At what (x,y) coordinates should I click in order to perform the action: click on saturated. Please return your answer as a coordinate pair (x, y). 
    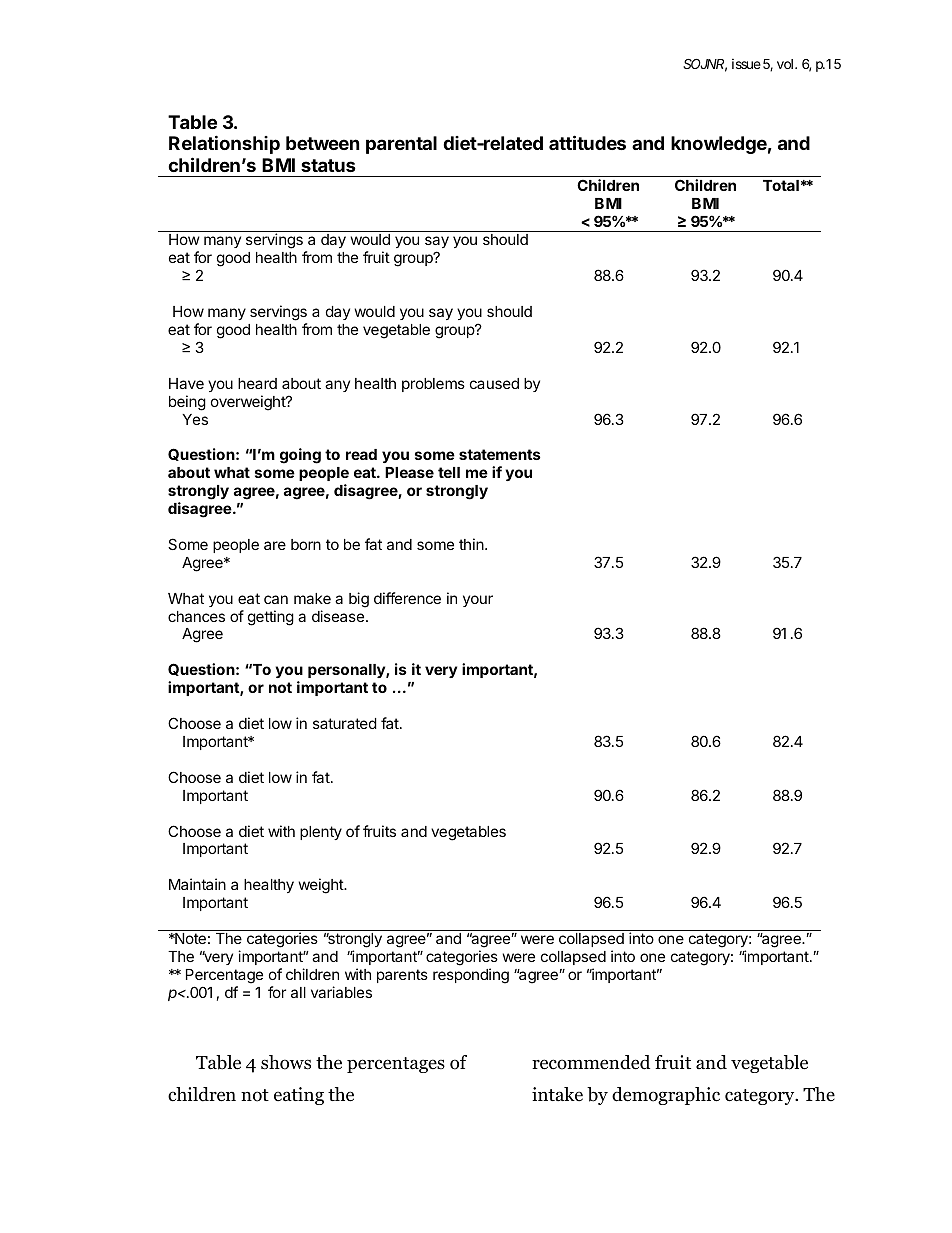
    Looking at the image, I should click on (345, 723).
